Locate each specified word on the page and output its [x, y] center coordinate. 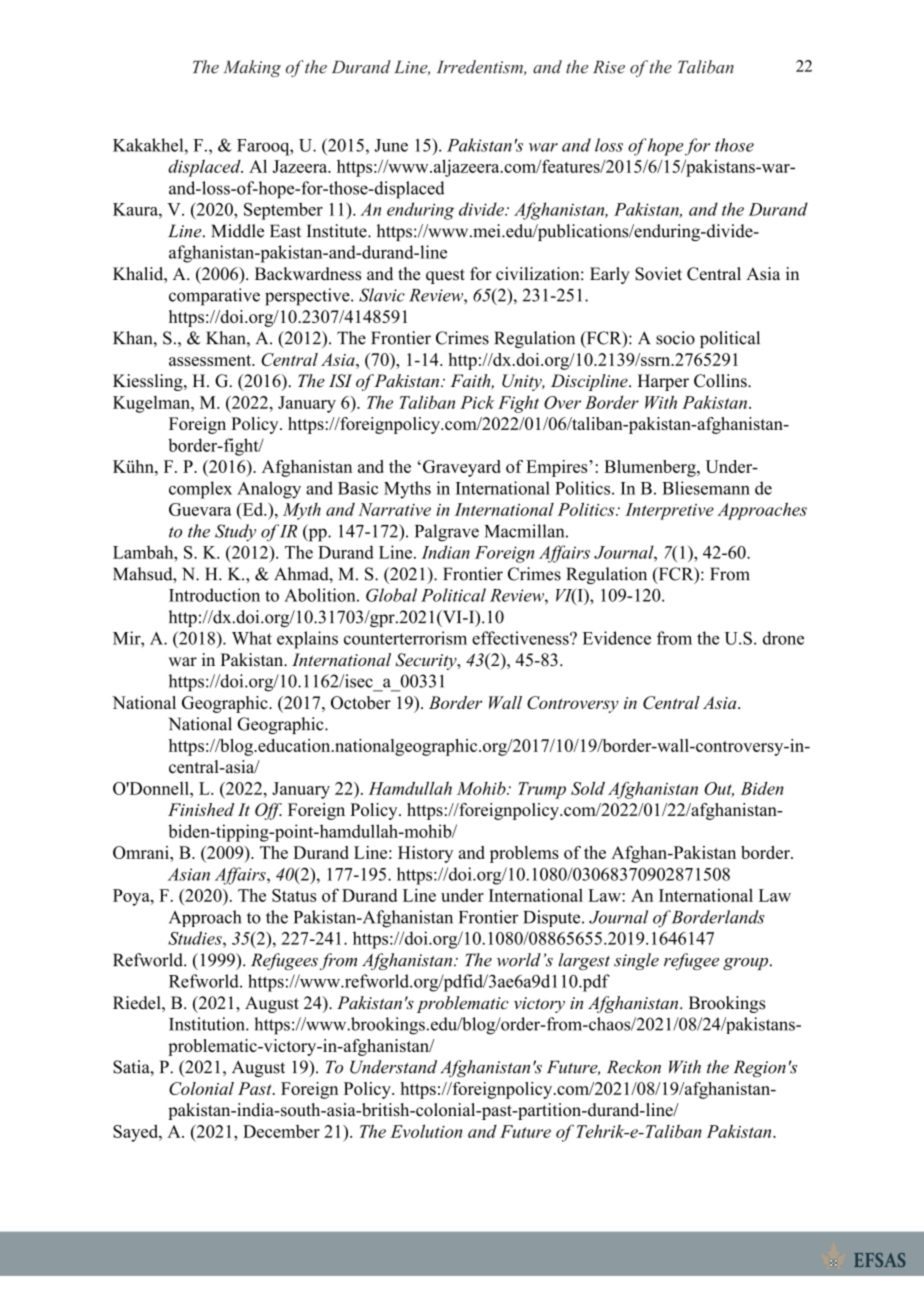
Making [252, 68]
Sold [588, 788]
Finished [201, 809]
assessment [211, 360]
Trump [542, 790]
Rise [609, 67]
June [391, 145]
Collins [721, 381]
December [281, 1131]
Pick [477, 402]
